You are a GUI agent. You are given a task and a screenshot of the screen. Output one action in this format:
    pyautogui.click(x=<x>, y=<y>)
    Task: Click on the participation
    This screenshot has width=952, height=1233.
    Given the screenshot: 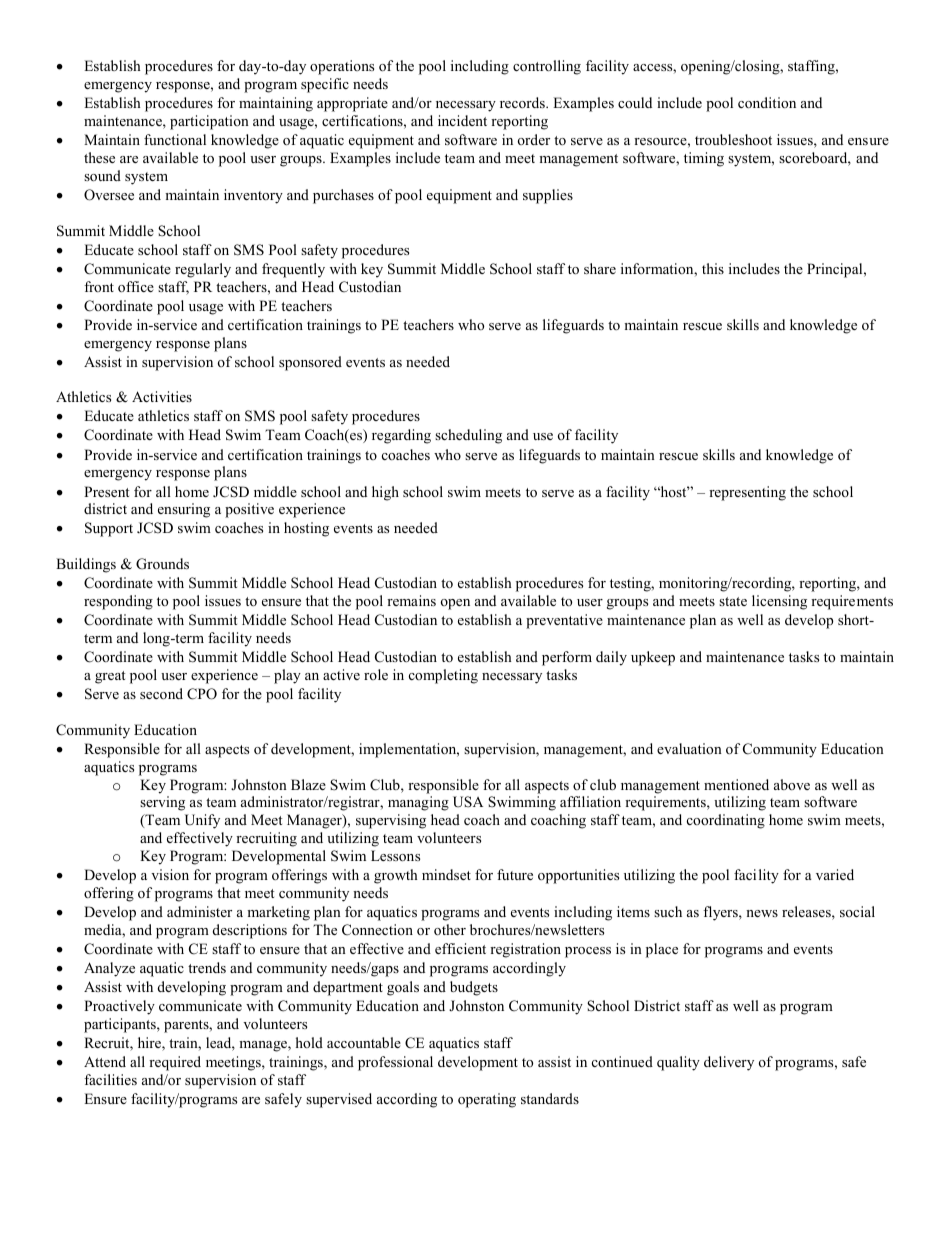 What is the action you would take?
    pyautogui.click(x=209, y=122)
